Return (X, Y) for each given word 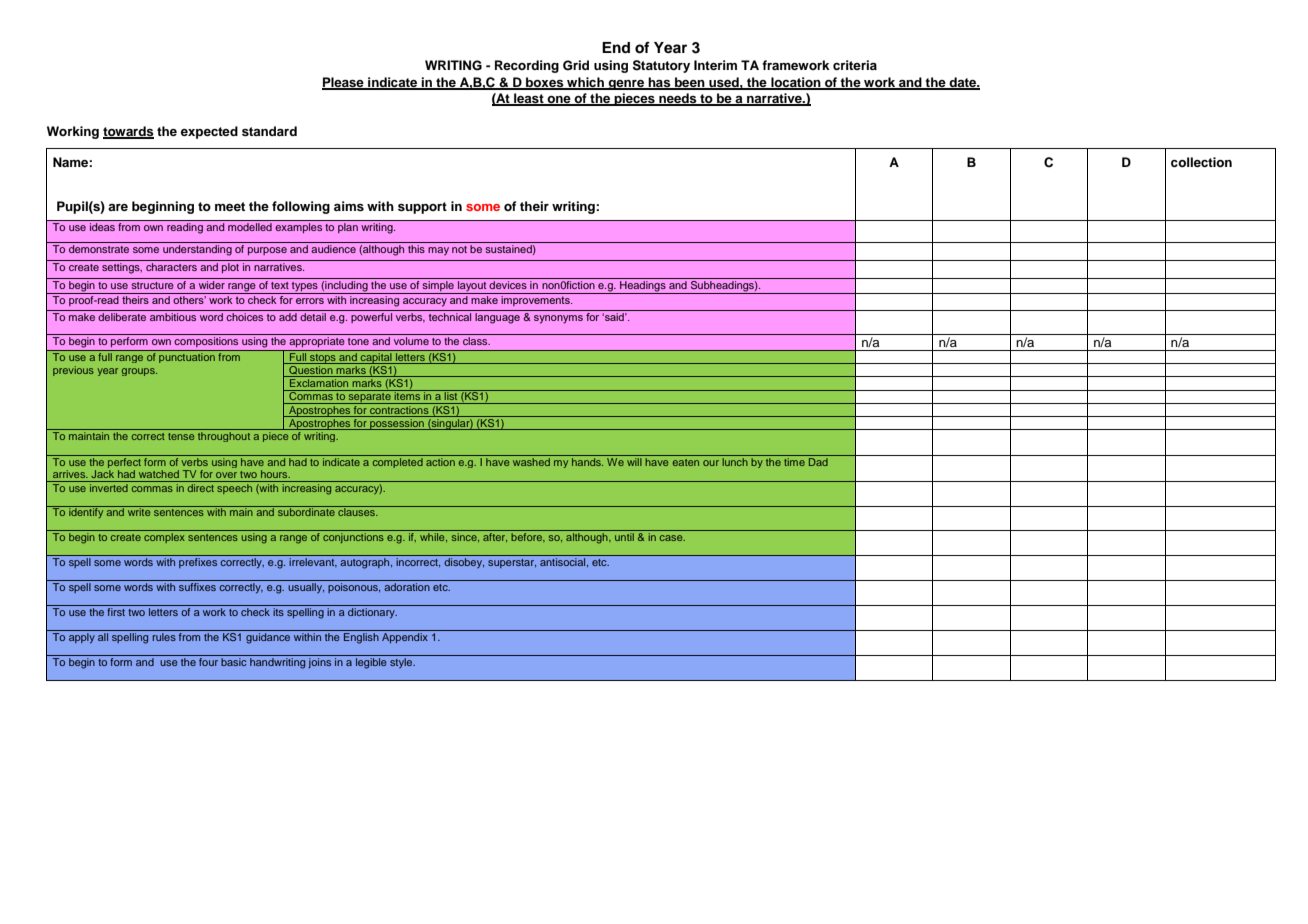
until (624, 537)
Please (344, 83)
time (794, 460)
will (634, 460)
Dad (818, 460)
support (422, 208)
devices (508, 283)
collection (1201, 162)
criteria (855, 65)
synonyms (558, 319)
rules (164, 637)
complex (164, 538)
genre (626, 85)
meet (230, 206)
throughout (224, 437)
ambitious (173, 317)
